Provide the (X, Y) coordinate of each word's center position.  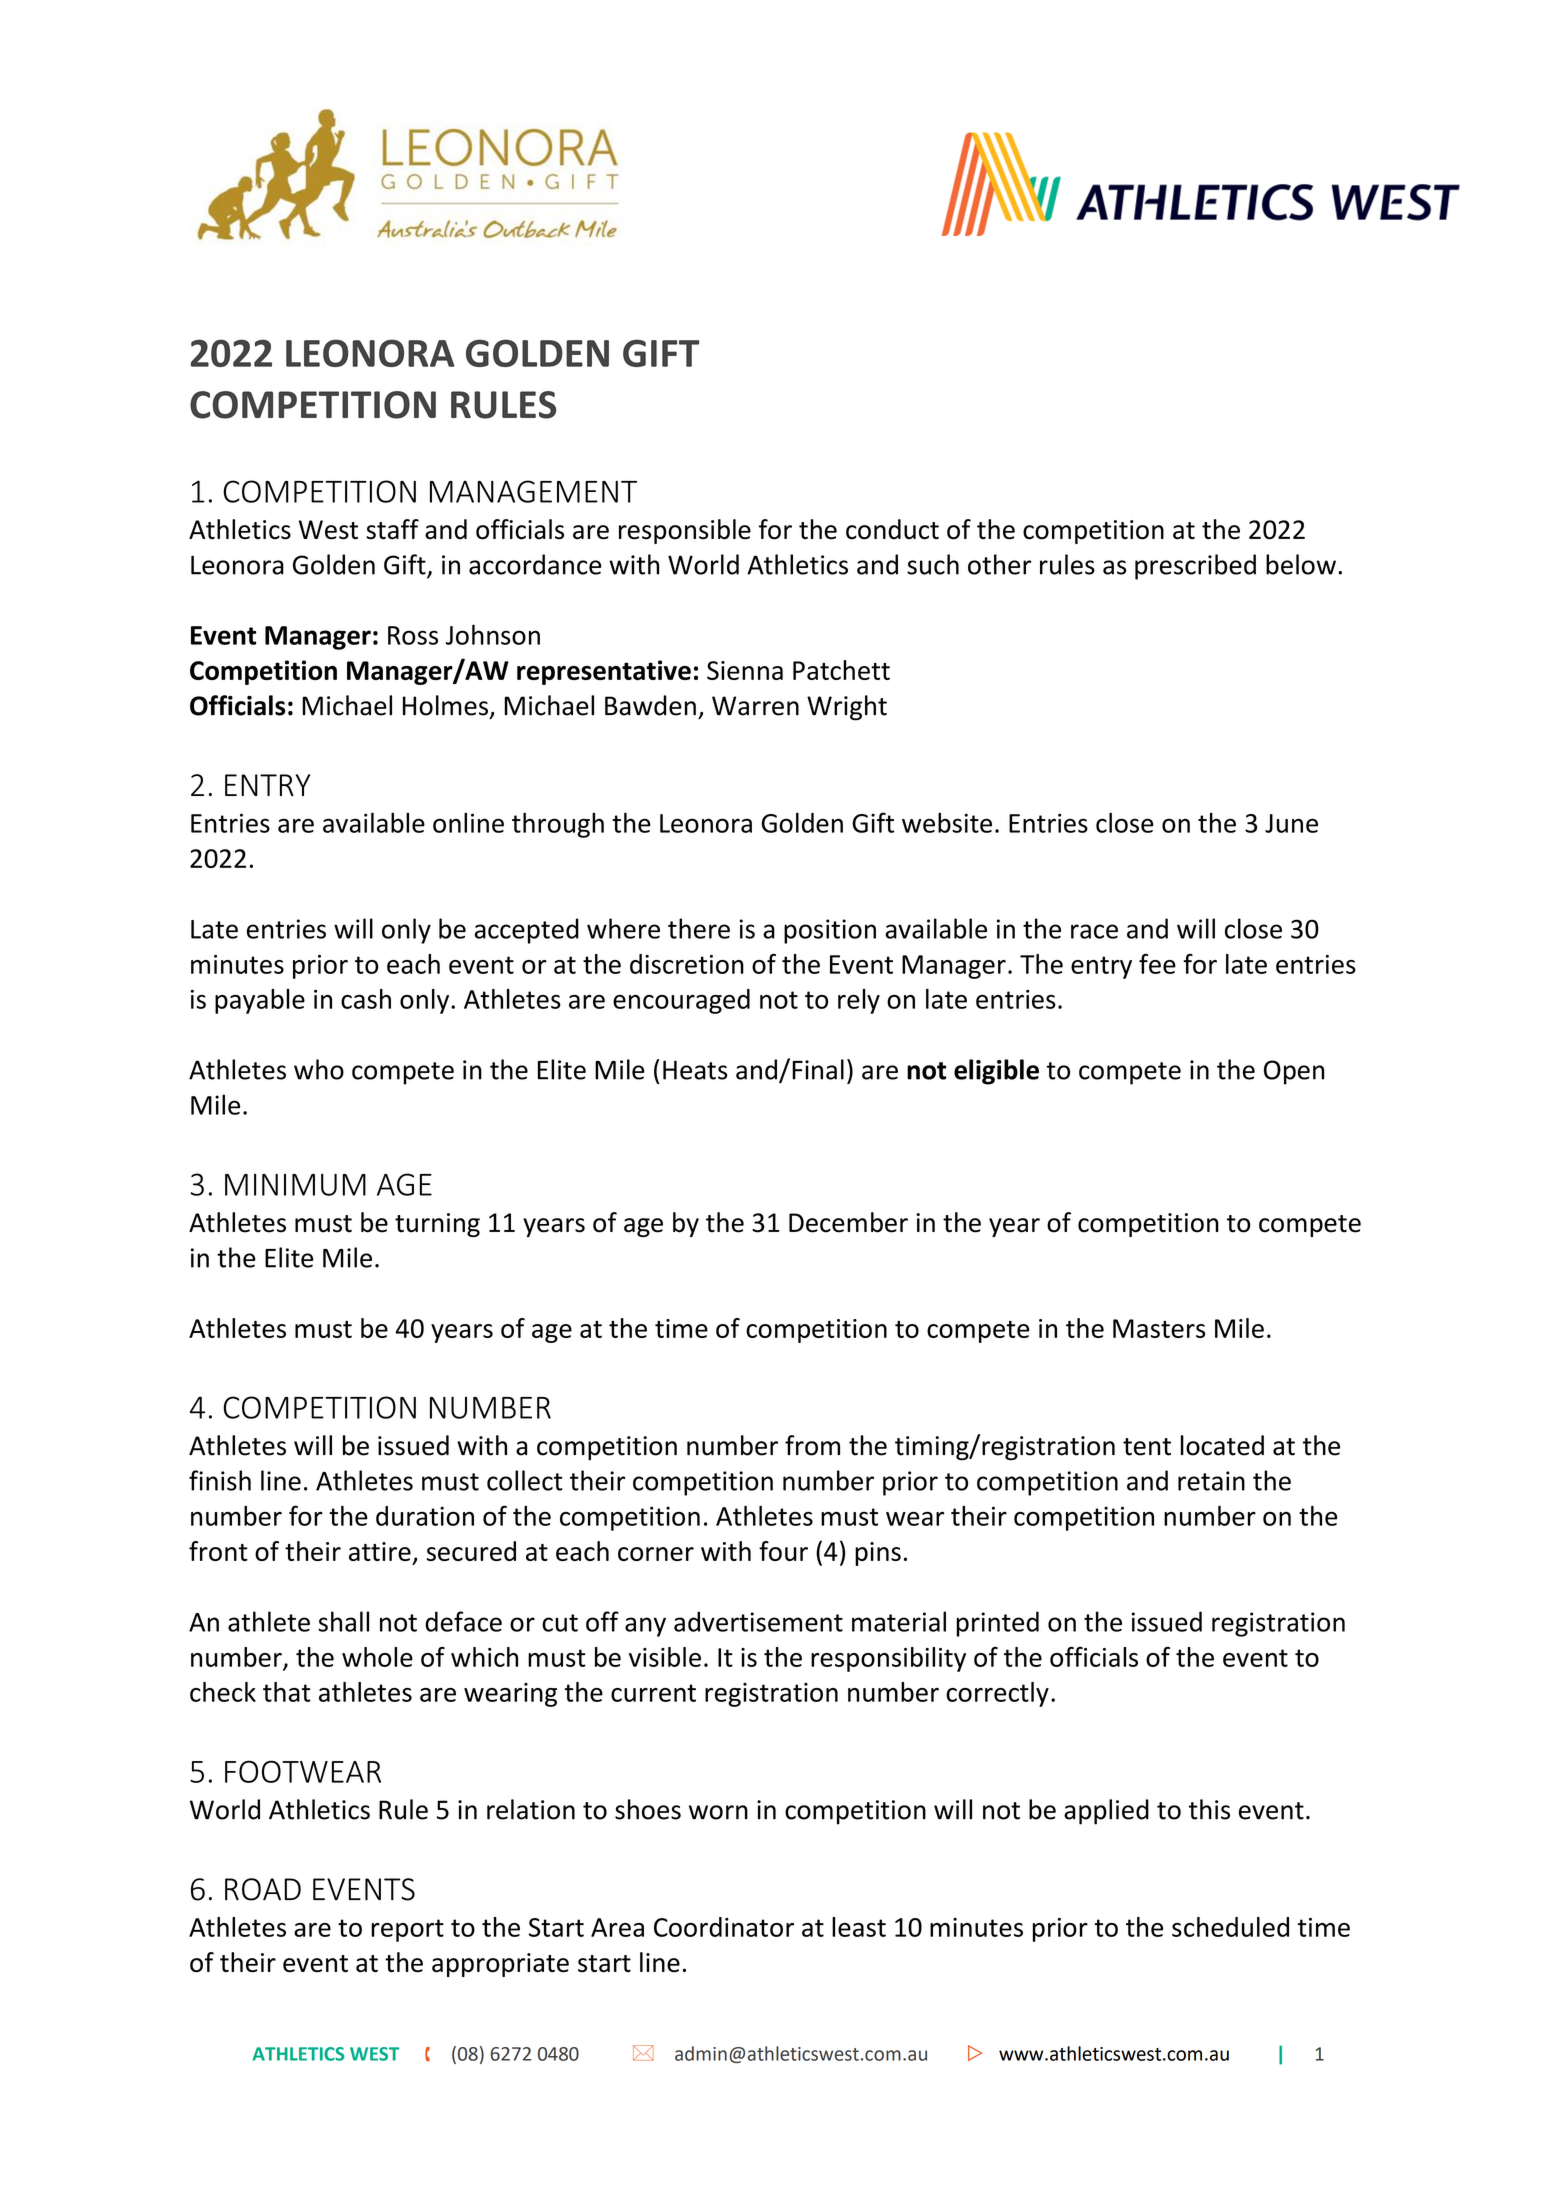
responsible (685, 531)
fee (1157, 963)
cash (366, 999)
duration (425, 1516)
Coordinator (724, 1927)
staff (392, 529)
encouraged (681, 1001)
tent (1147, 1447)
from (812, 1445)
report (407, 1930)
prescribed (1195, 567)
